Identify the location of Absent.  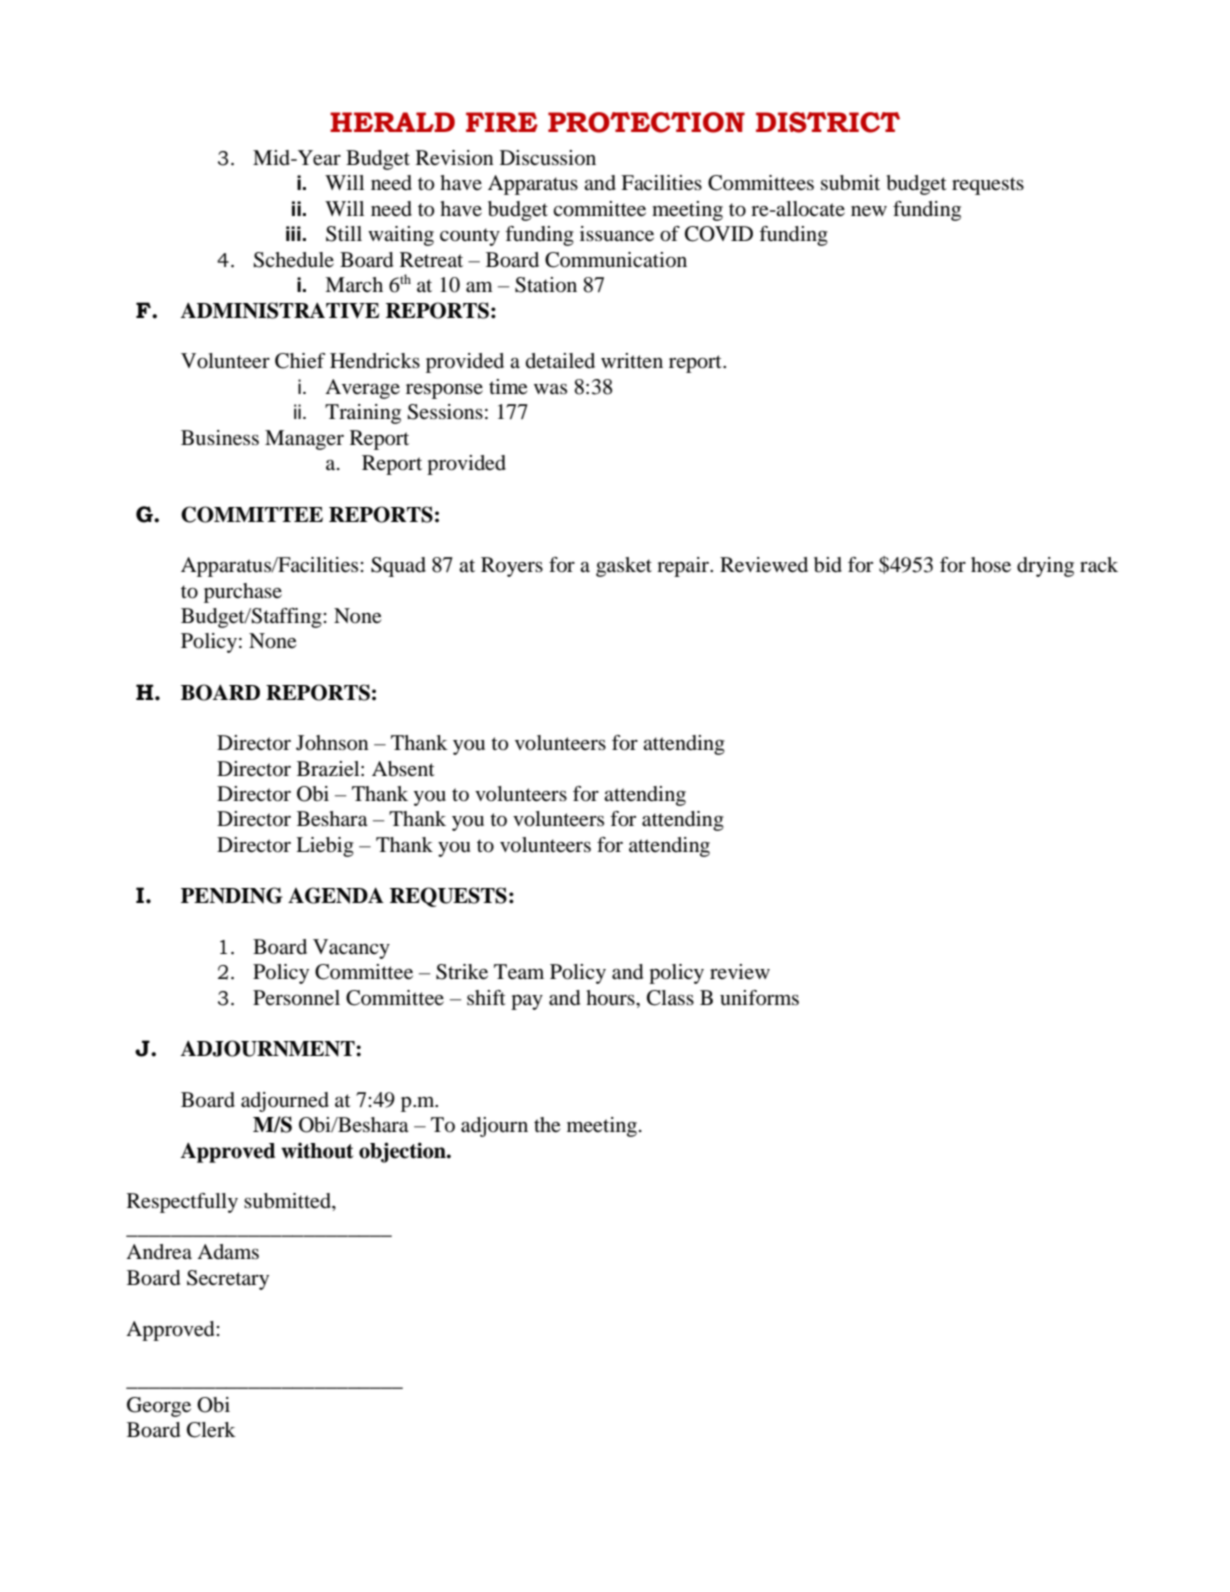
(403, 769).
